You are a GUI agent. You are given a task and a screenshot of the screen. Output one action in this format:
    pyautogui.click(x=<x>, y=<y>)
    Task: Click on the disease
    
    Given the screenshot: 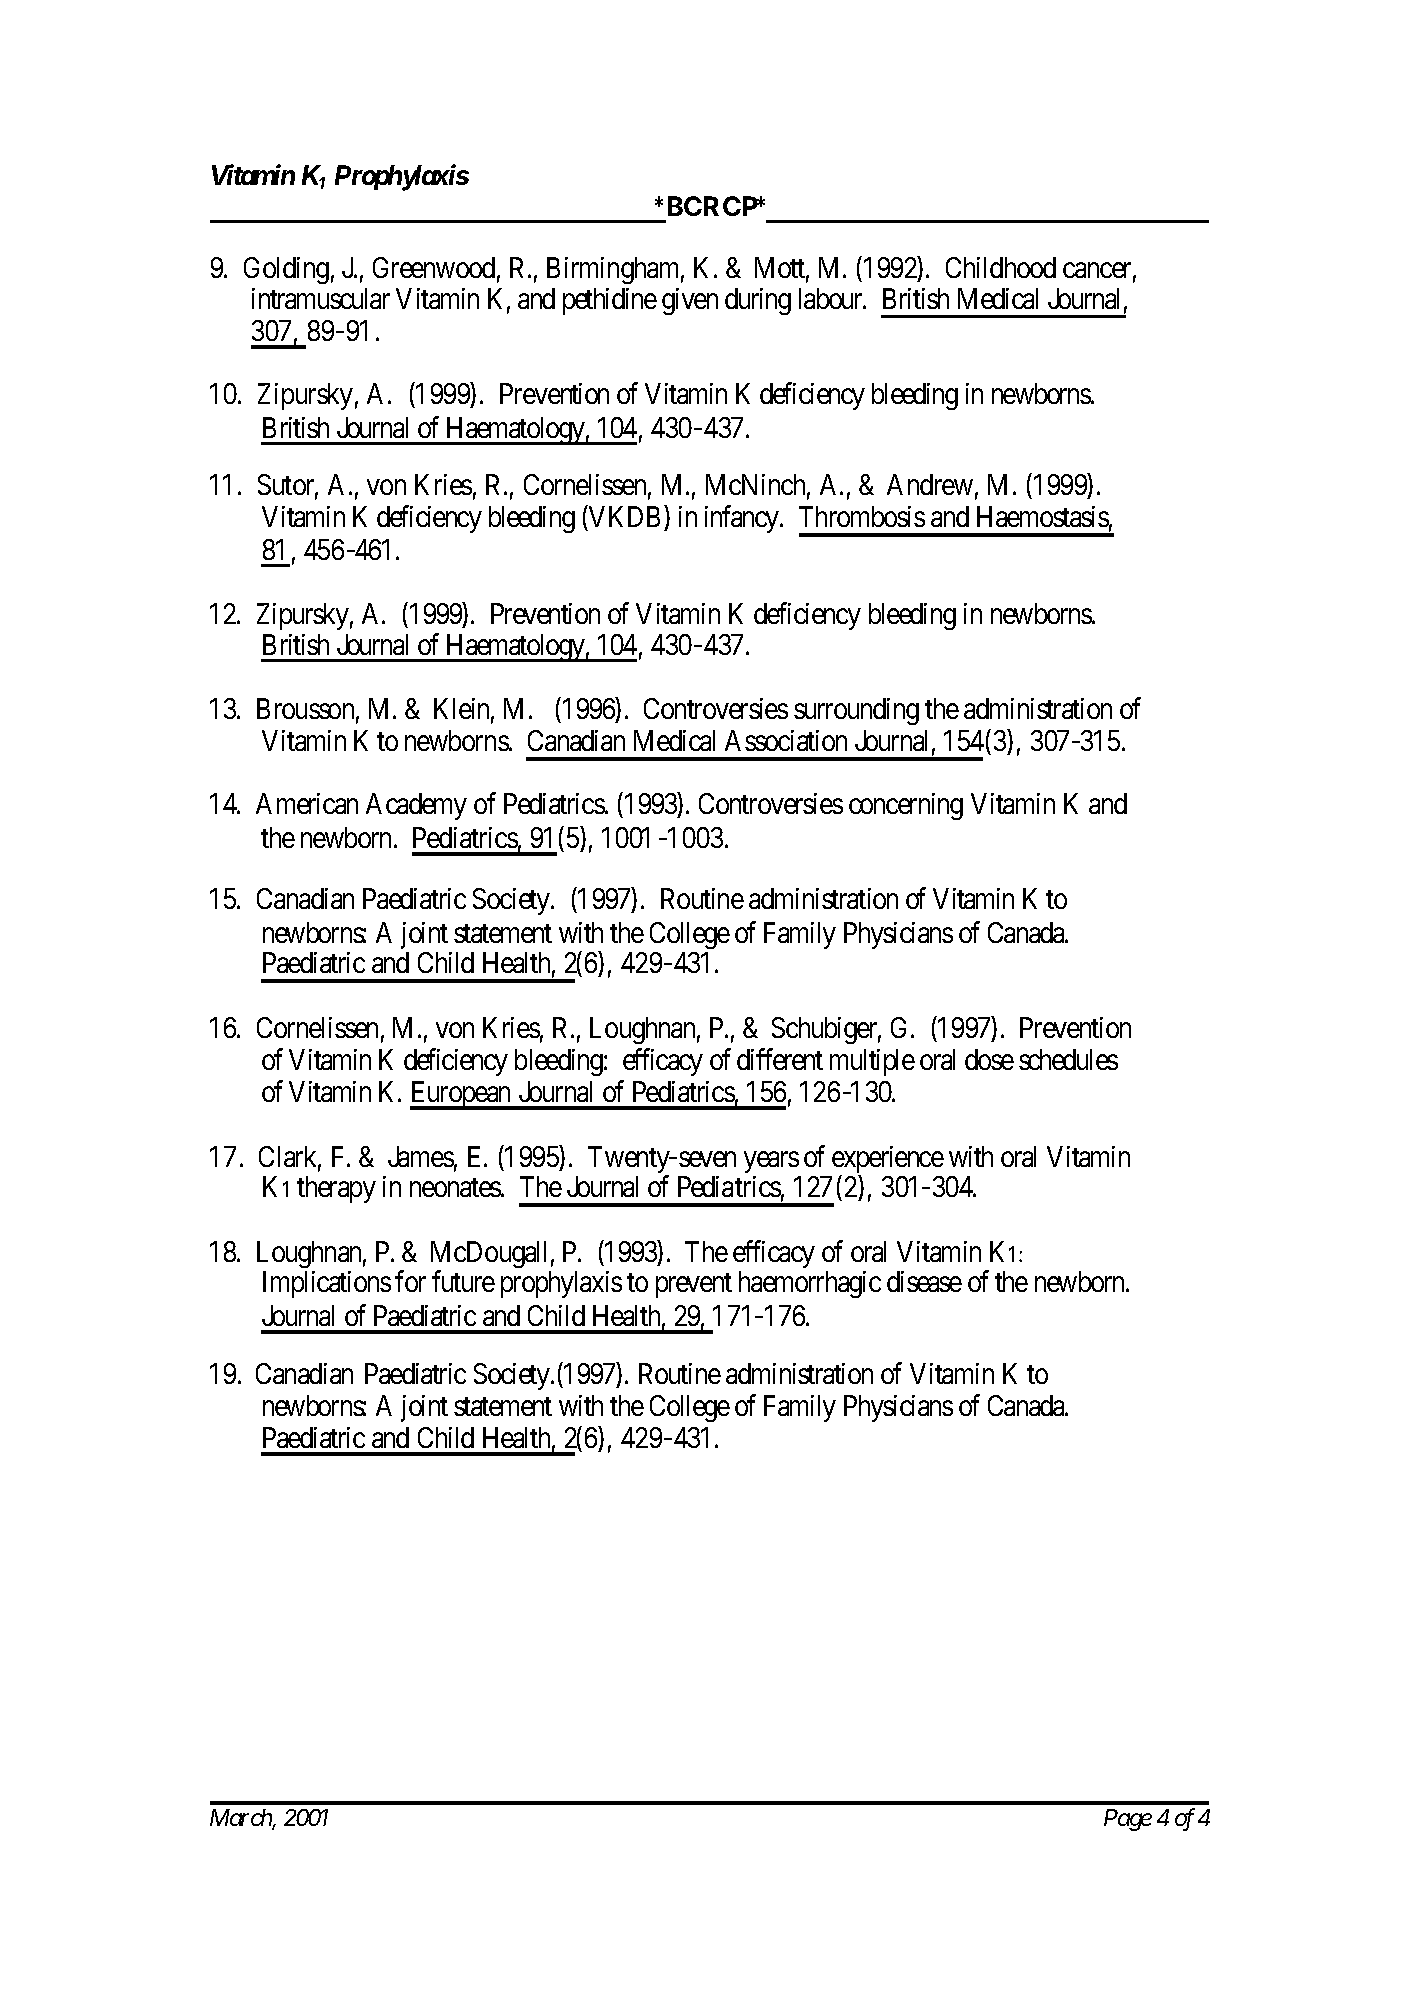 What is the action you would take?
    pyautogui.click(x=924, y=1281)
